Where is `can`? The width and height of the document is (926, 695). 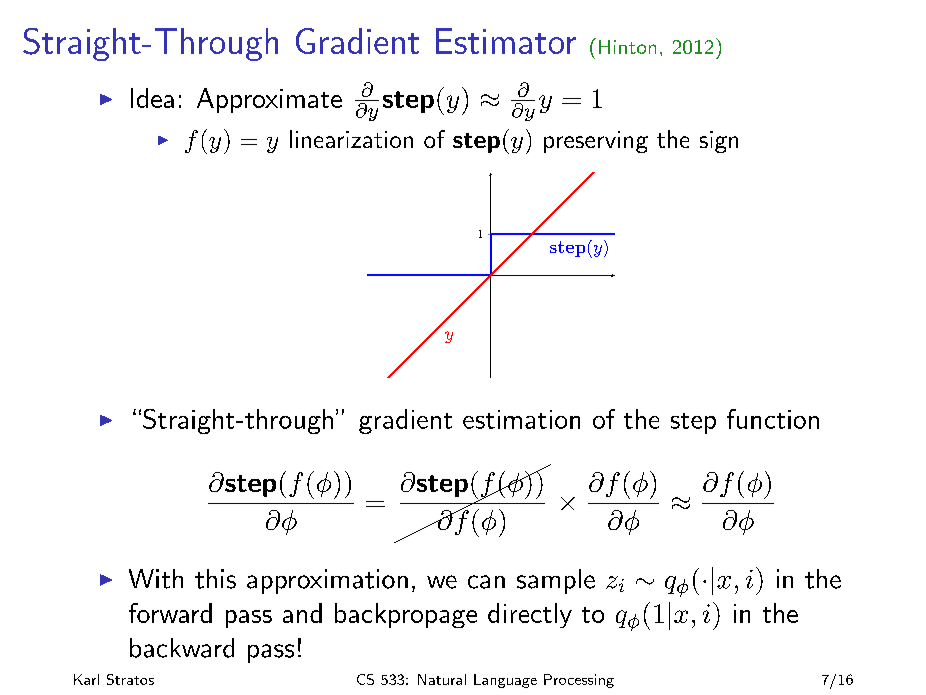 can is located at coordinates (486, 582).
